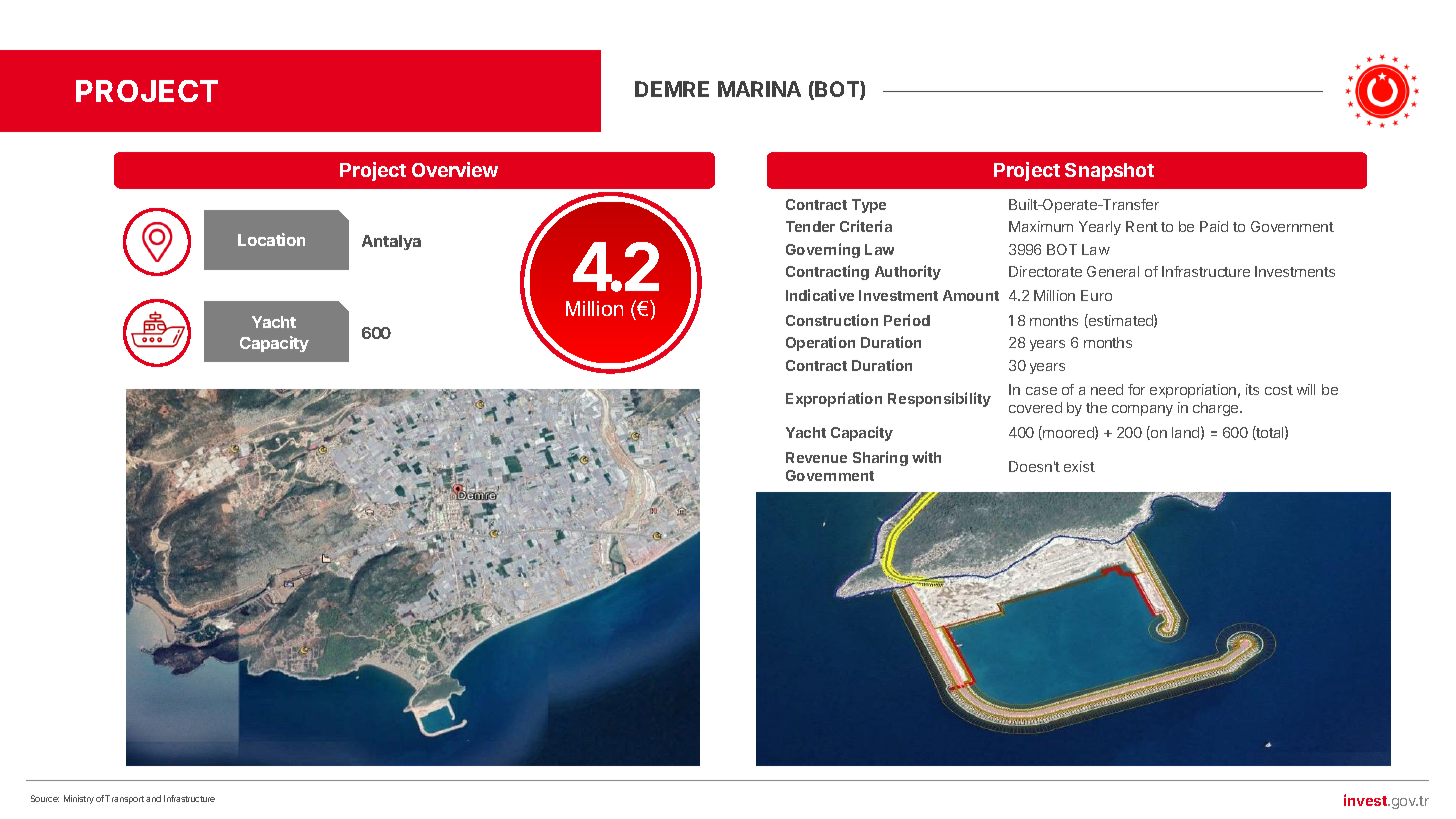 This page has width=1456, height=819. Describe the element at coordinates (455, 169) in the page. I see `Overview` at that location.
